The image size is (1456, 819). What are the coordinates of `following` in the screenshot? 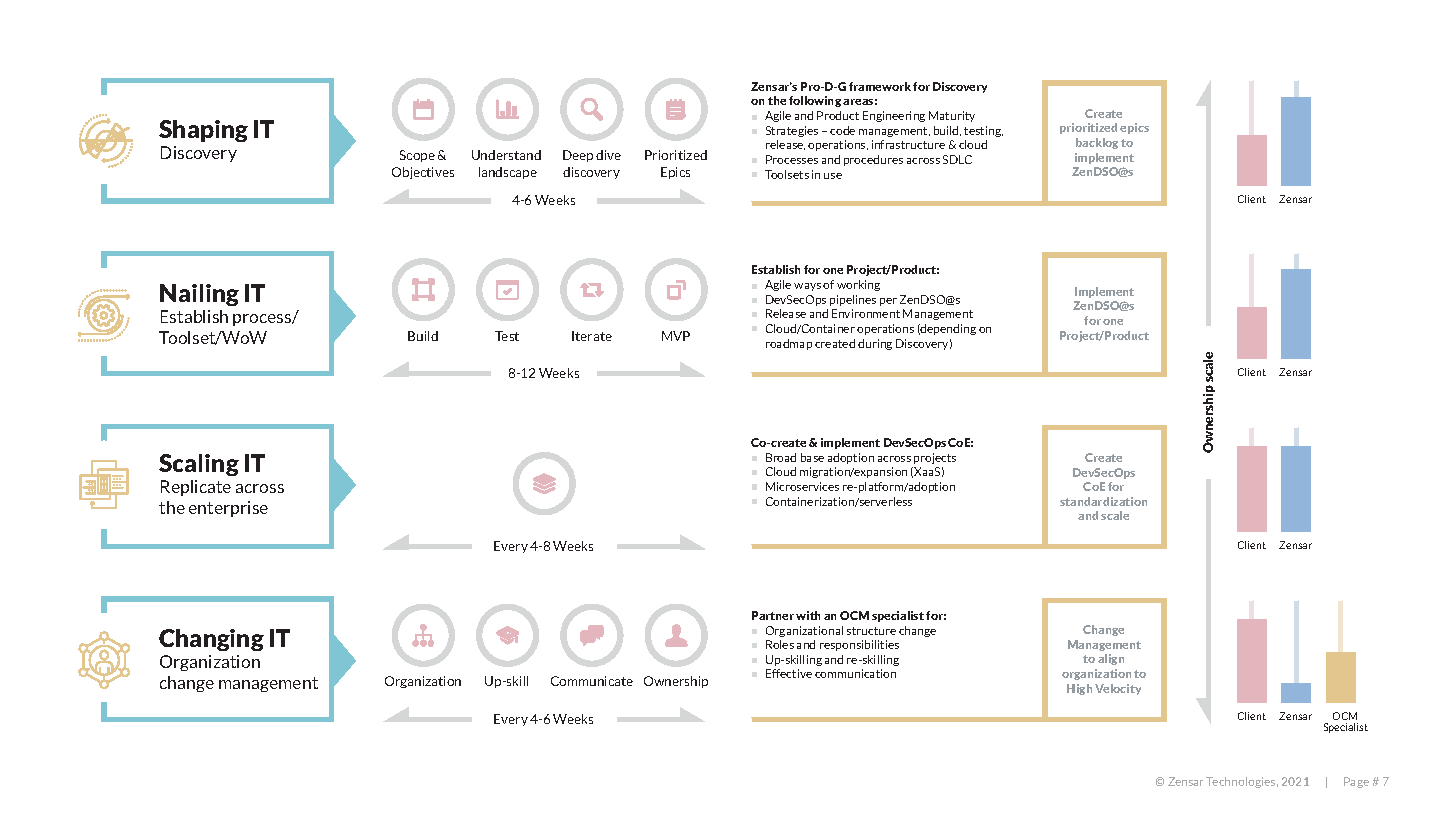 It's located at (815, 101).
